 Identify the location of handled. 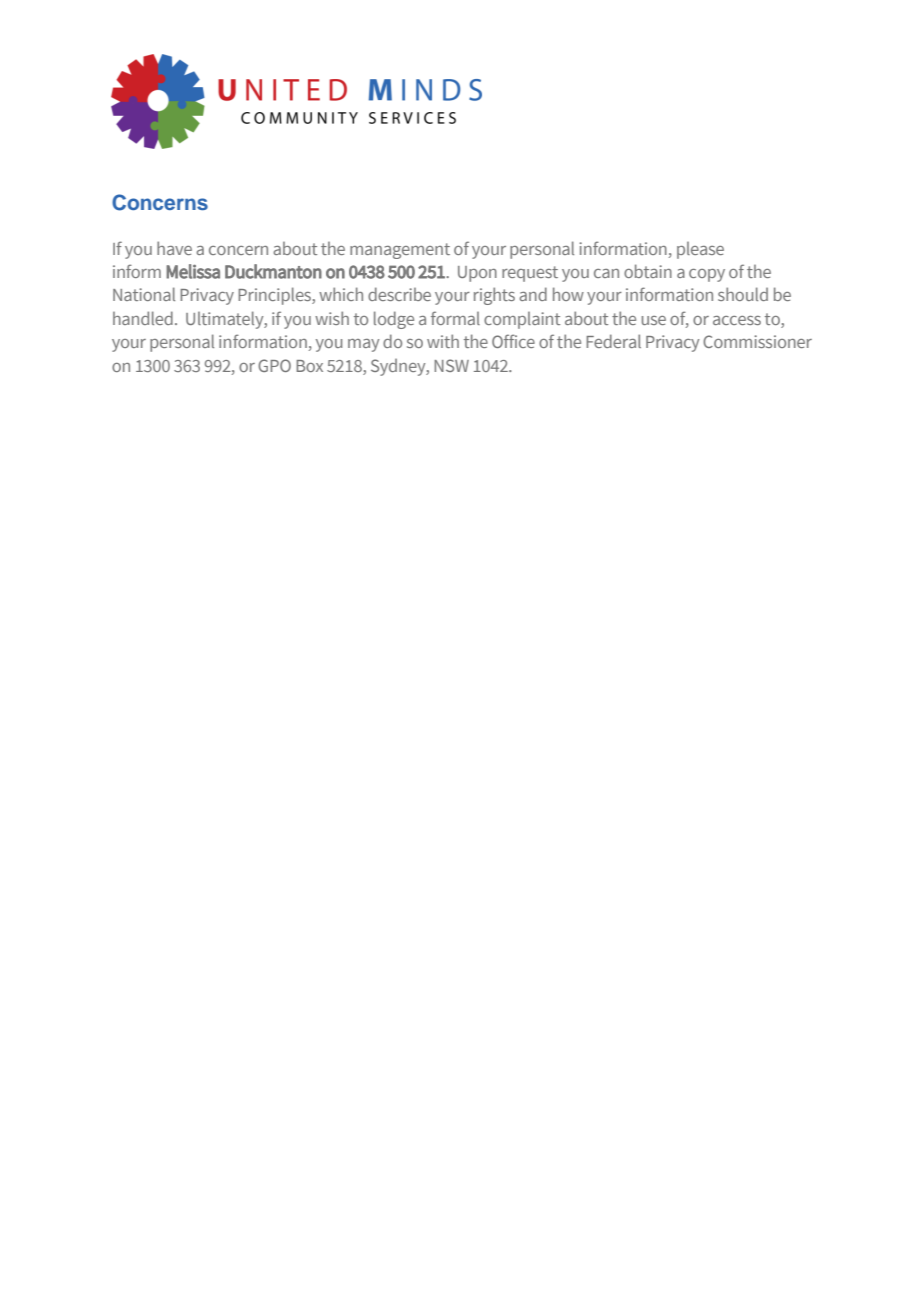
(143, 318).
